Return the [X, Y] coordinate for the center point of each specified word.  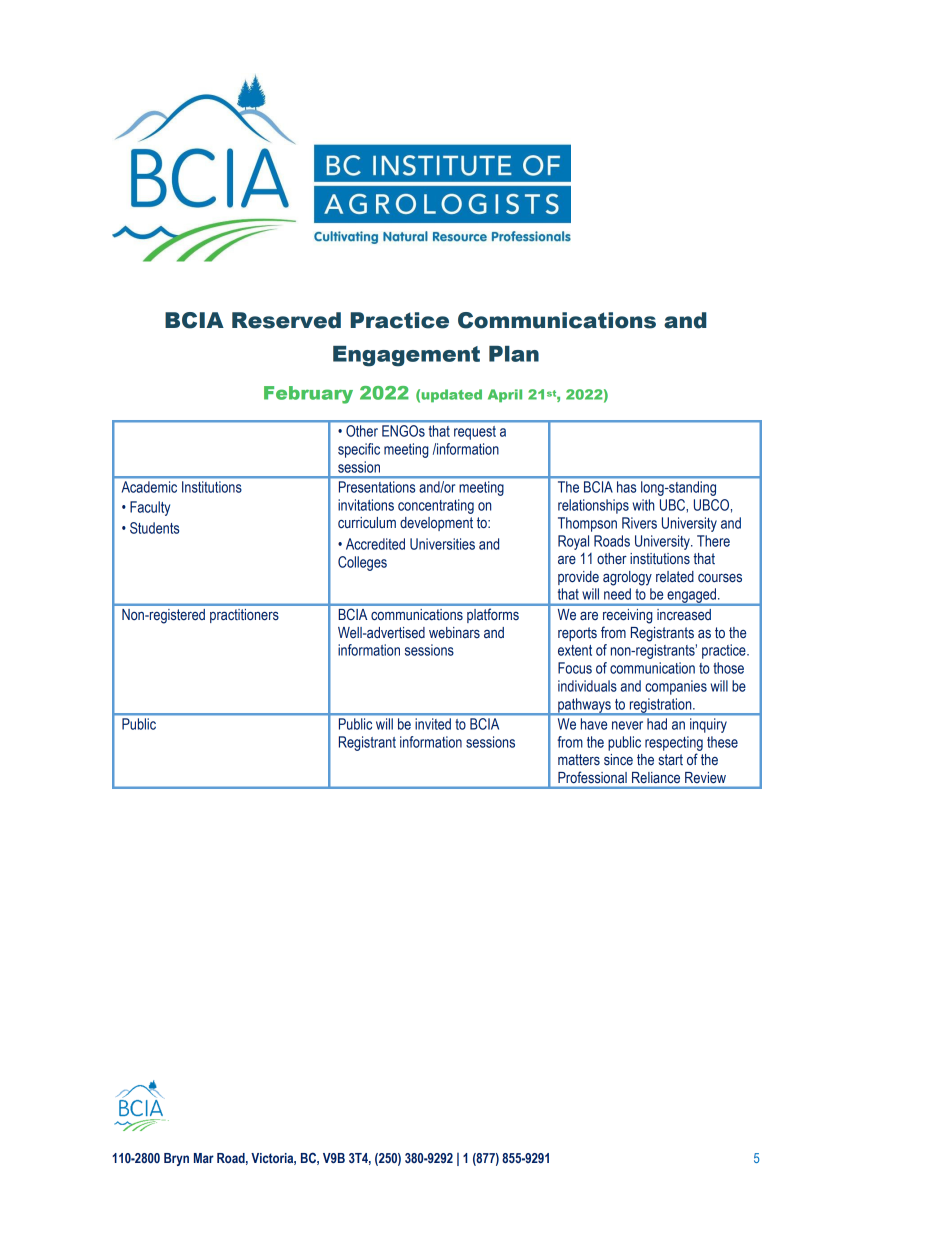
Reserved [286, 320]
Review [705, 777]
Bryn [176, 1159]
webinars [454, 632]
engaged [691, 596]
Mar [204, 1158]
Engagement [406, 356]
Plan [514, 354]
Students [154, 528]
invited [433, 724]
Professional [592, 777]
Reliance [656, 777]
